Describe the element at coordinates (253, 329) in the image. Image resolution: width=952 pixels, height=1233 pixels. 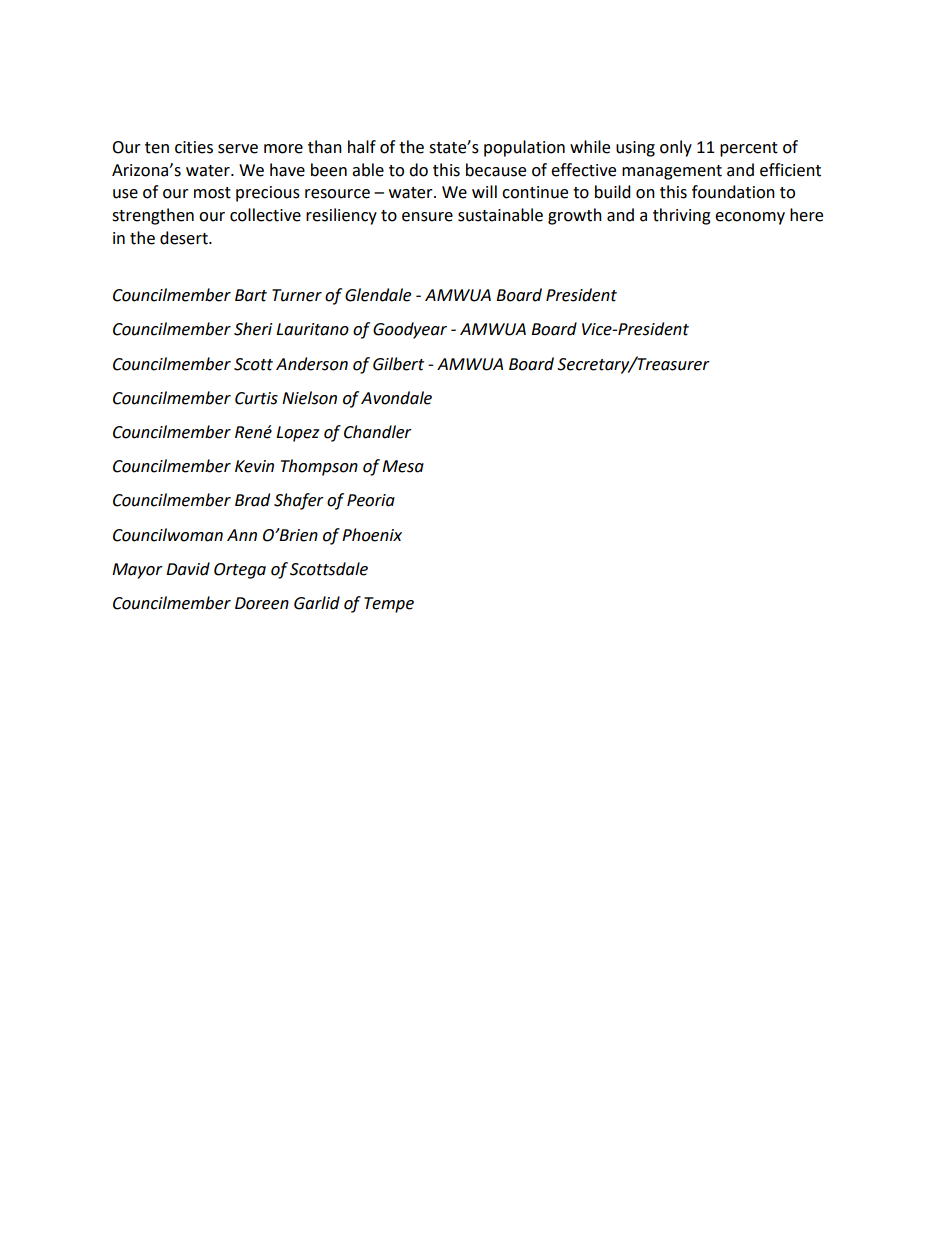
I see `Sheri` at that location.
